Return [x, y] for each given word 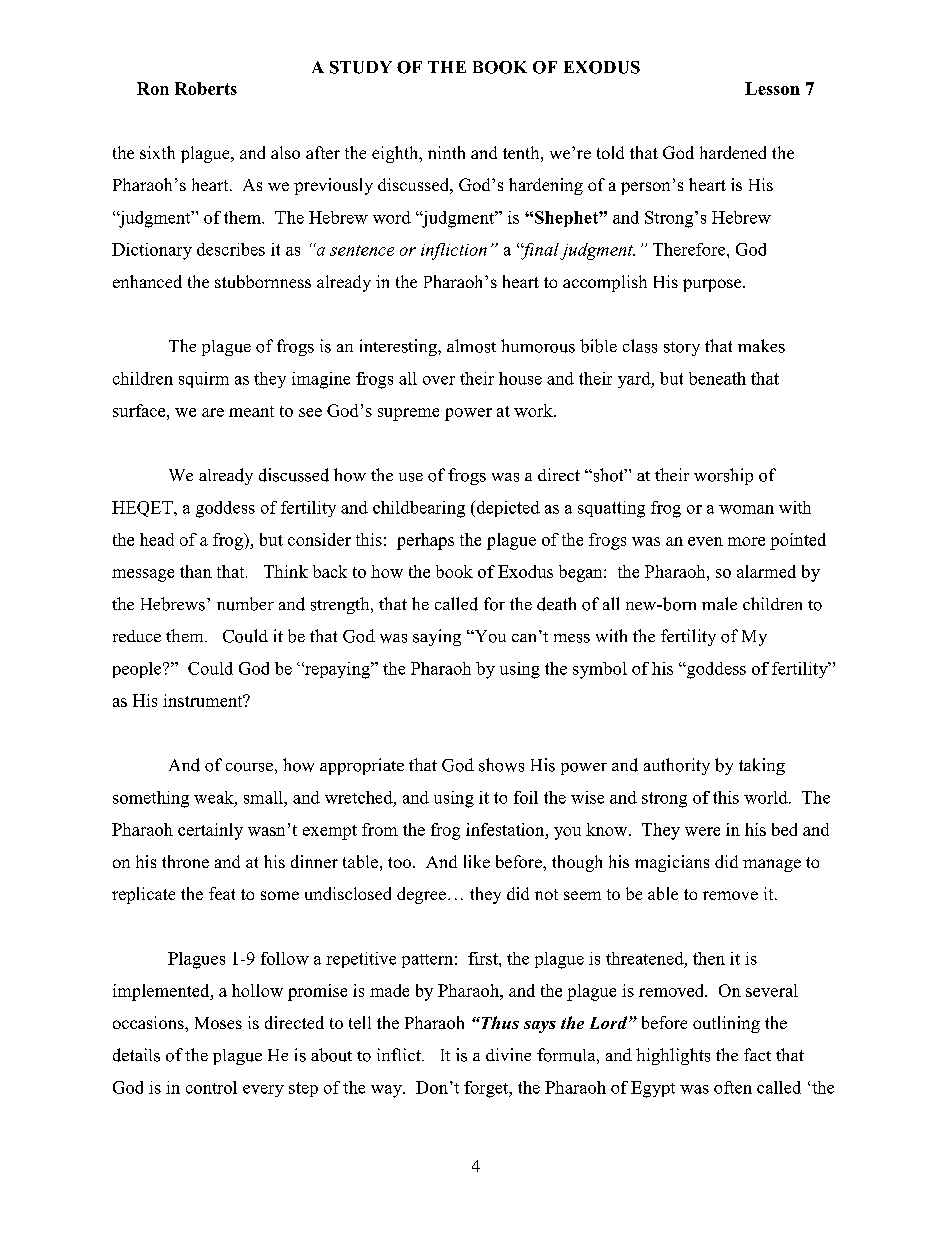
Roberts [206, 88]
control [211, 1087]
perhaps [425, 541]
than [196, 571]
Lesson [772, 88]
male [719, 603]
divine [508, 1054]
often [733, 1087]
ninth [446, 152]
